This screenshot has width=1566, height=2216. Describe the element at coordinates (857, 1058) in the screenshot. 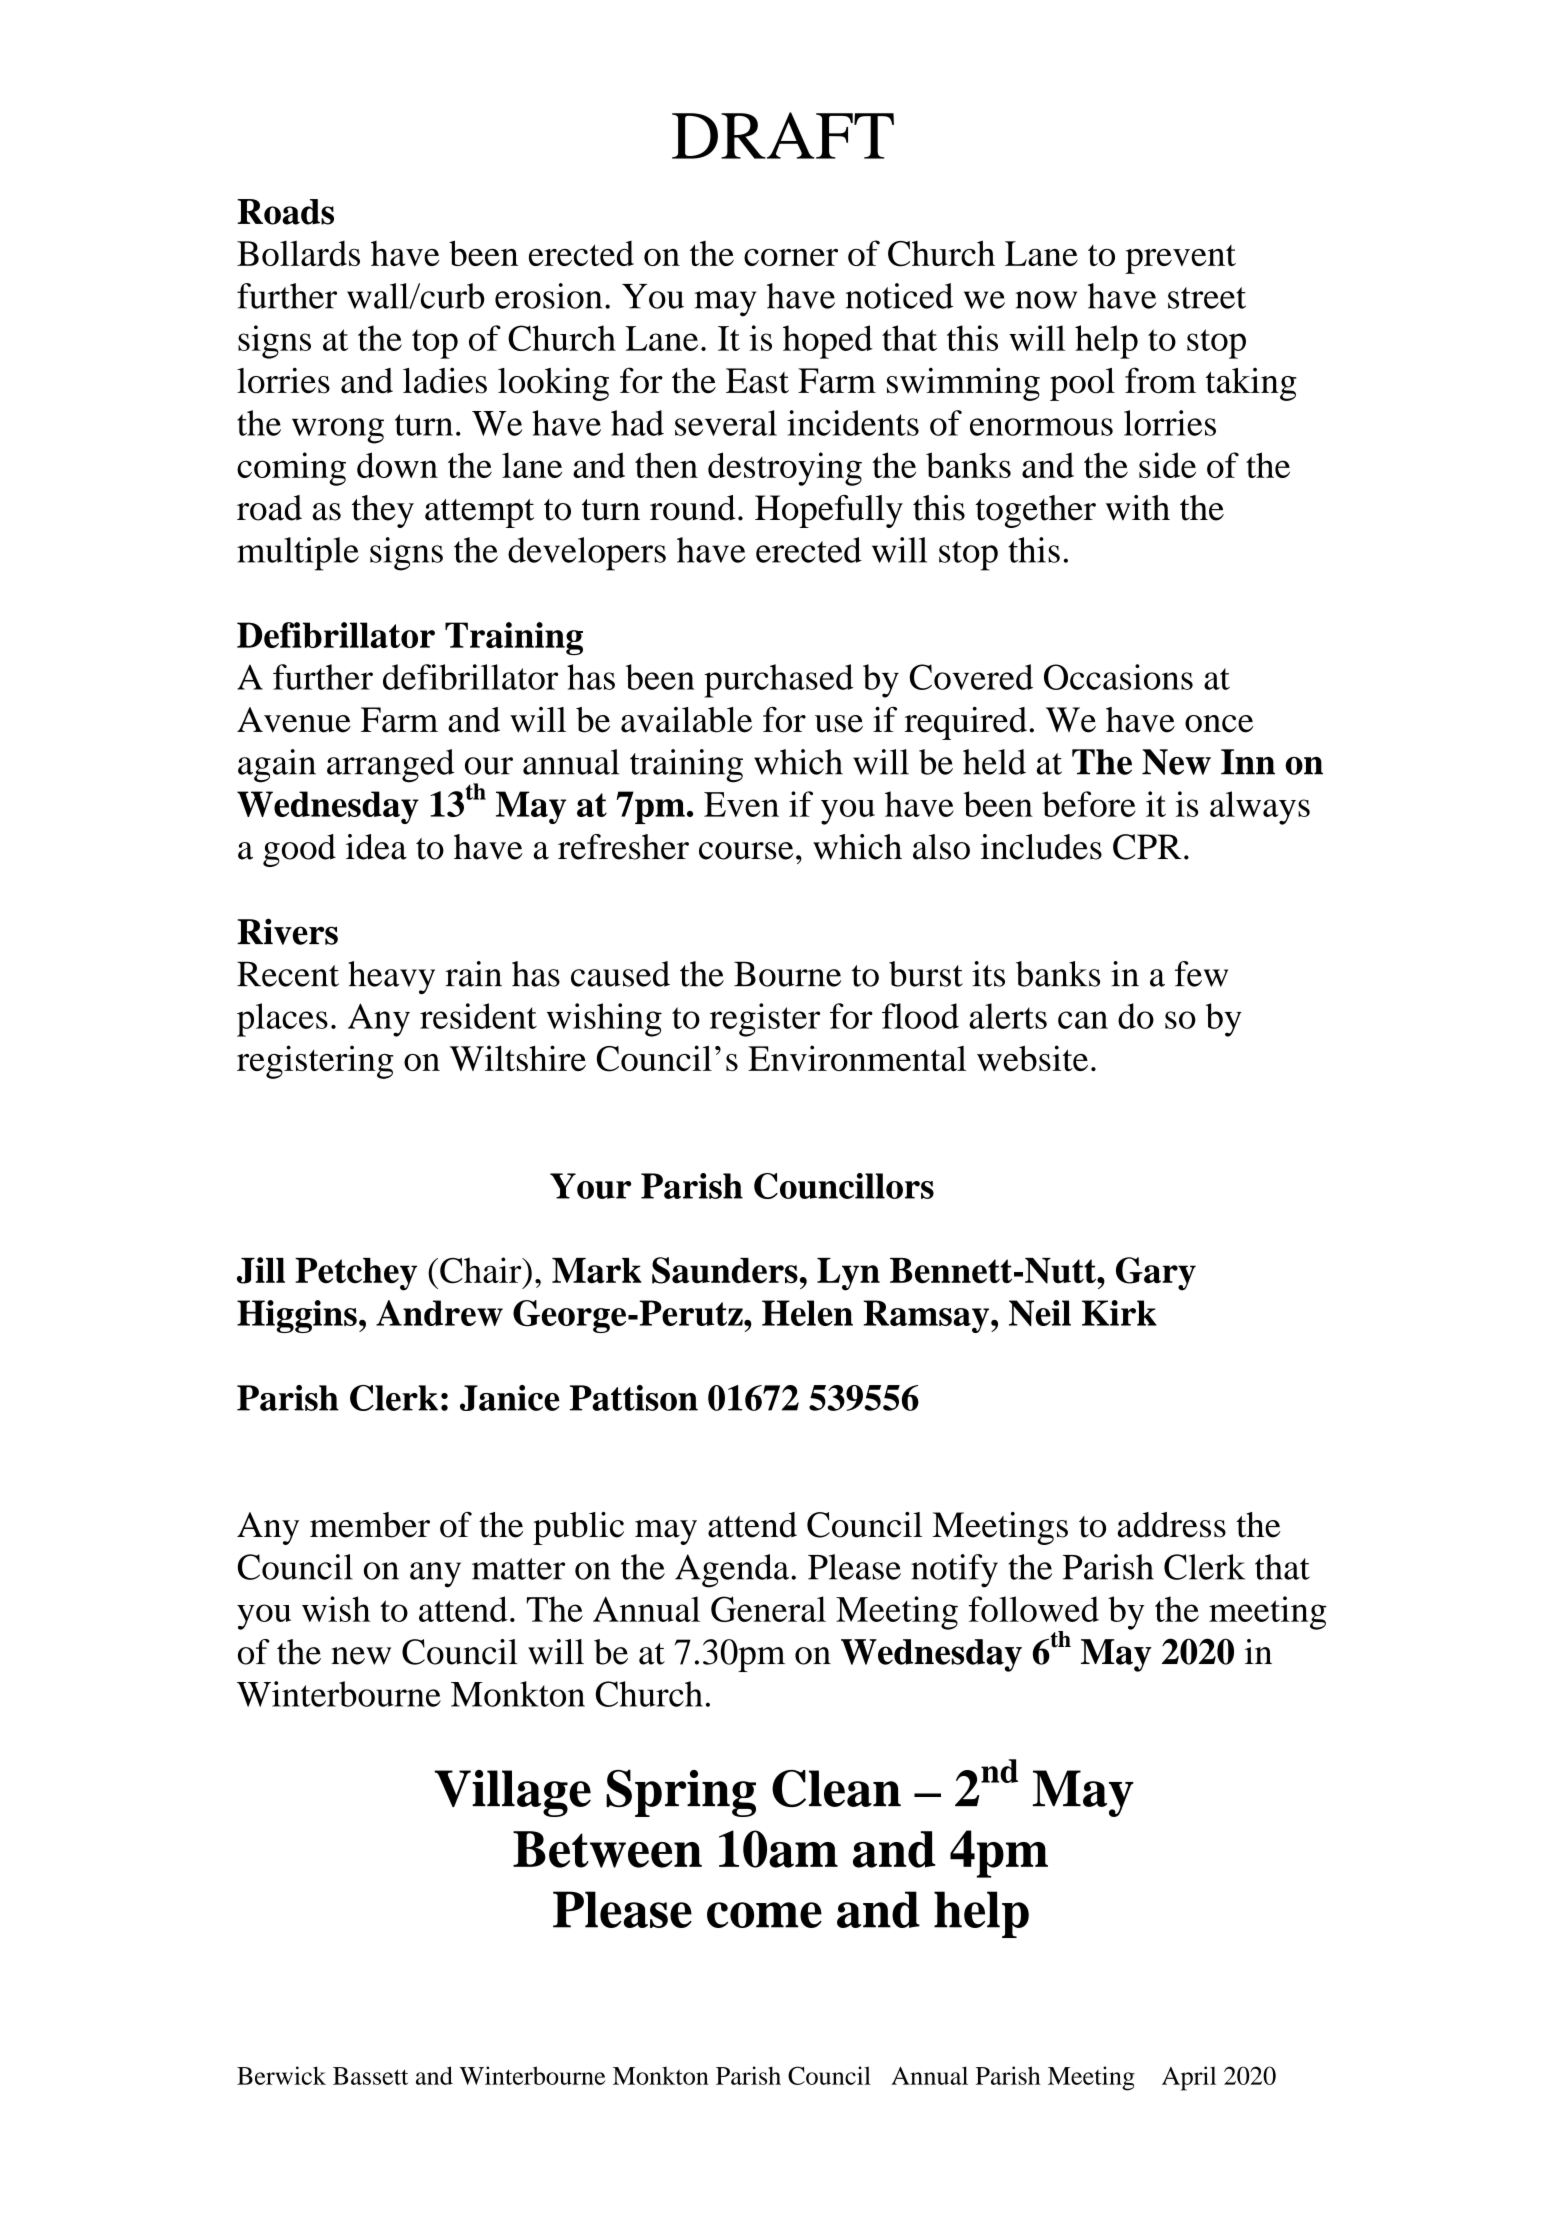

I see `Environmental` at that location.
